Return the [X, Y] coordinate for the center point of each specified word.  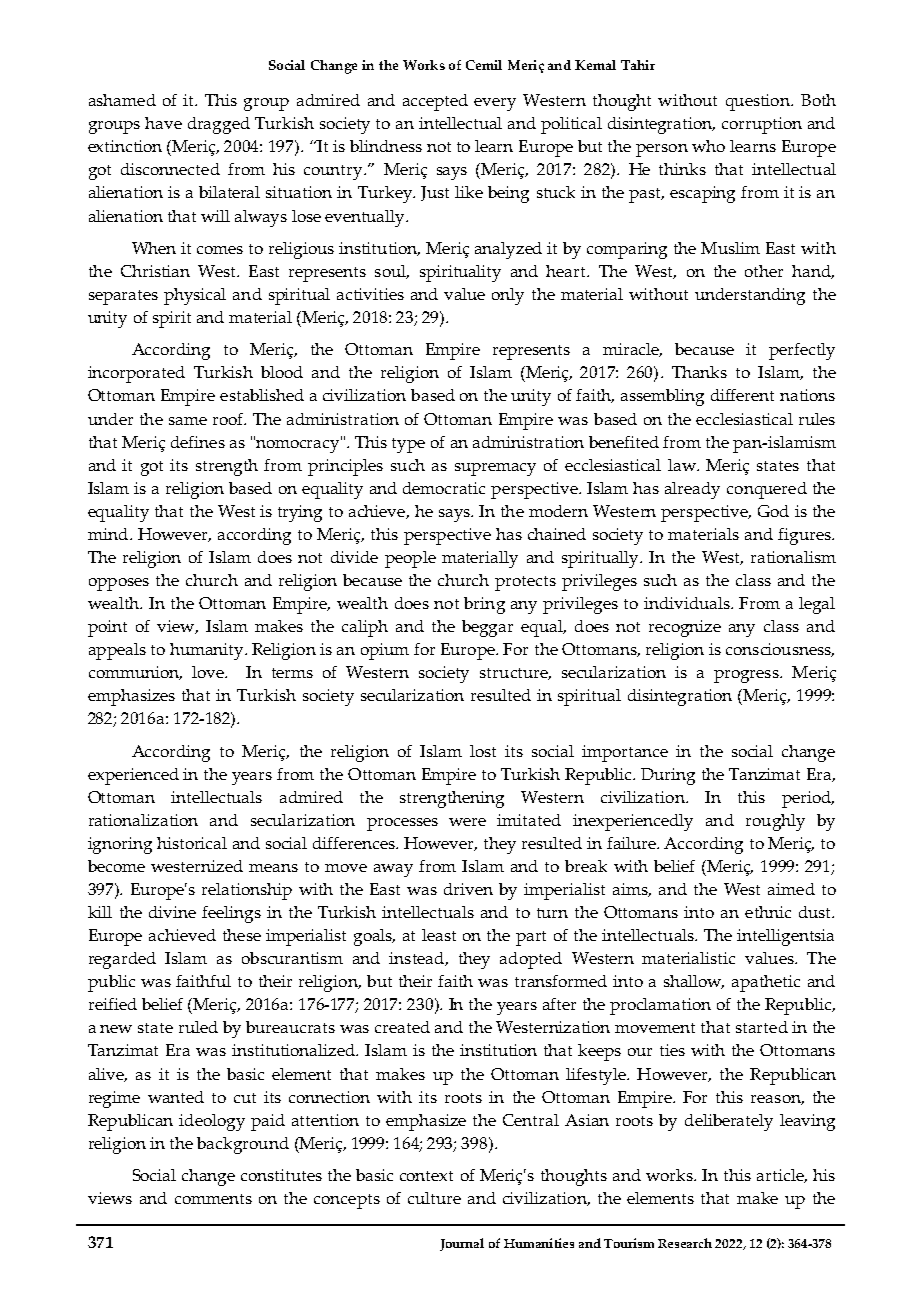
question [759, 102]
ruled [198, 1027]
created [402, 1027]
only [508, 296]
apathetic [766, 983]
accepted [435, 102]
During [668, 776]
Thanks [699, 372]
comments [213, 1199]
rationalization [143, 820]
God [773, 511]
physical [195, 296]
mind [108, 534]
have [163, 123]
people [410, 559]
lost [483, 751]
